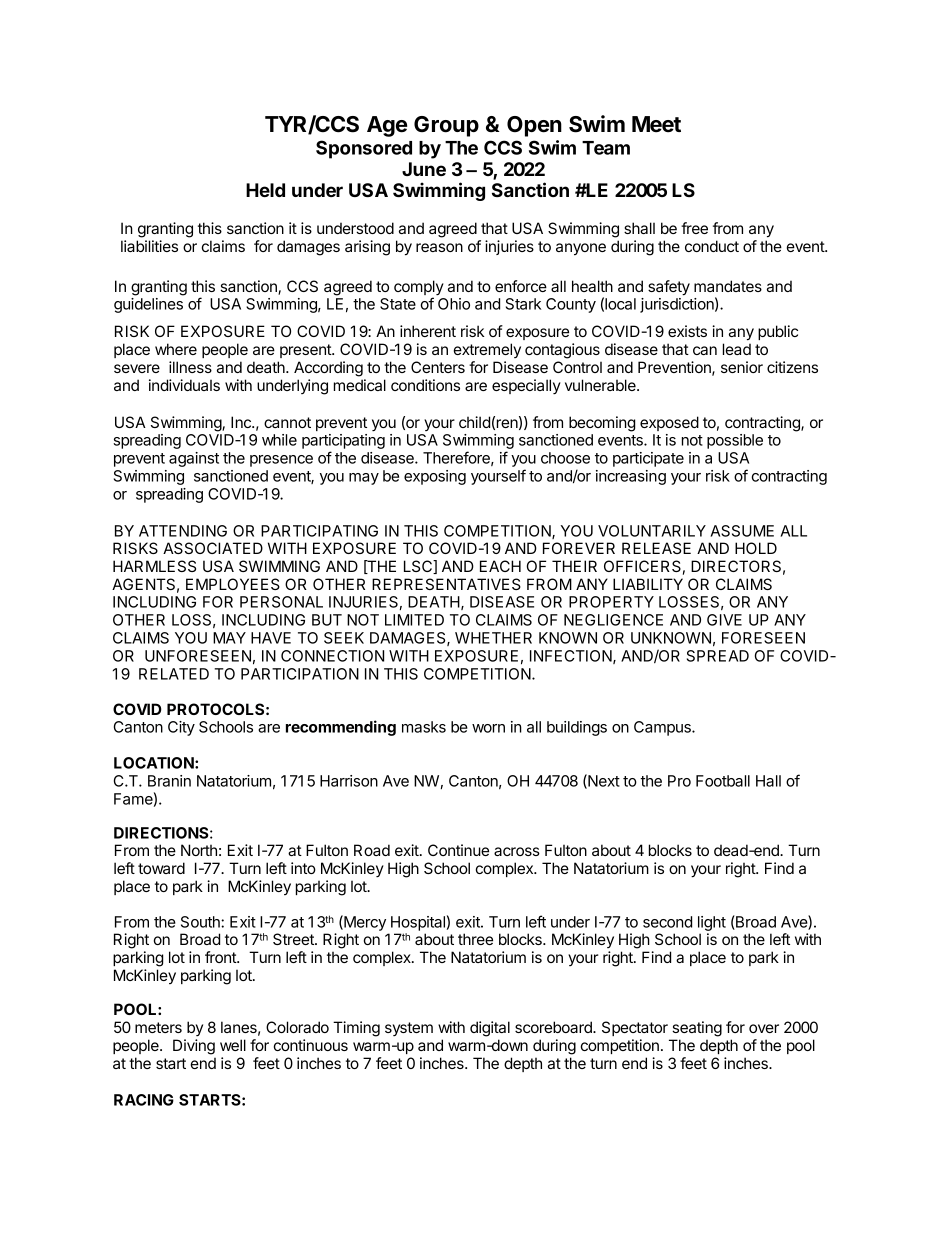  Describe the element at coordinates (490, 1029) in the image. I see `digital` at that location.
